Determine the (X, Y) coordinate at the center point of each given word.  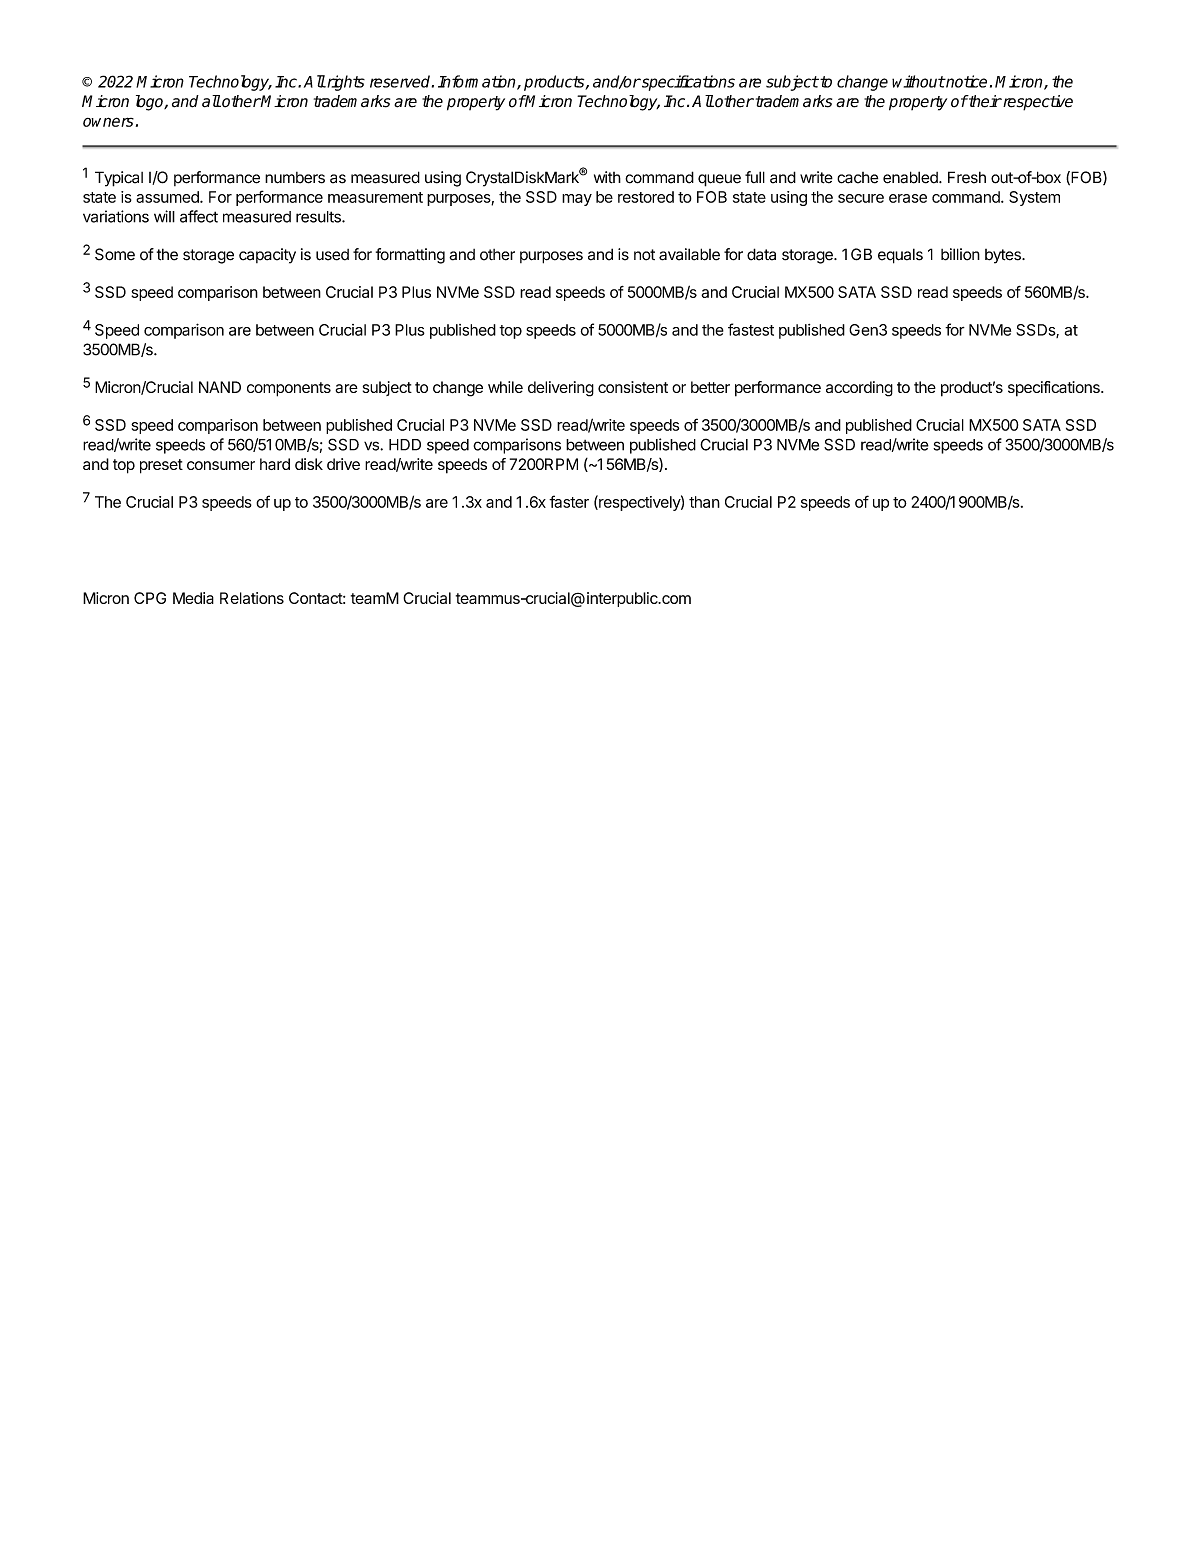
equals (900, 256)
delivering (561, 389)
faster (569, 501)
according (859, 389)
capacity (267, 256)
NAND (220, 387)
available (689, 254)
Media (193, 598)
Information (478, 82)
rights (345, 83)
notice (965, 81)
